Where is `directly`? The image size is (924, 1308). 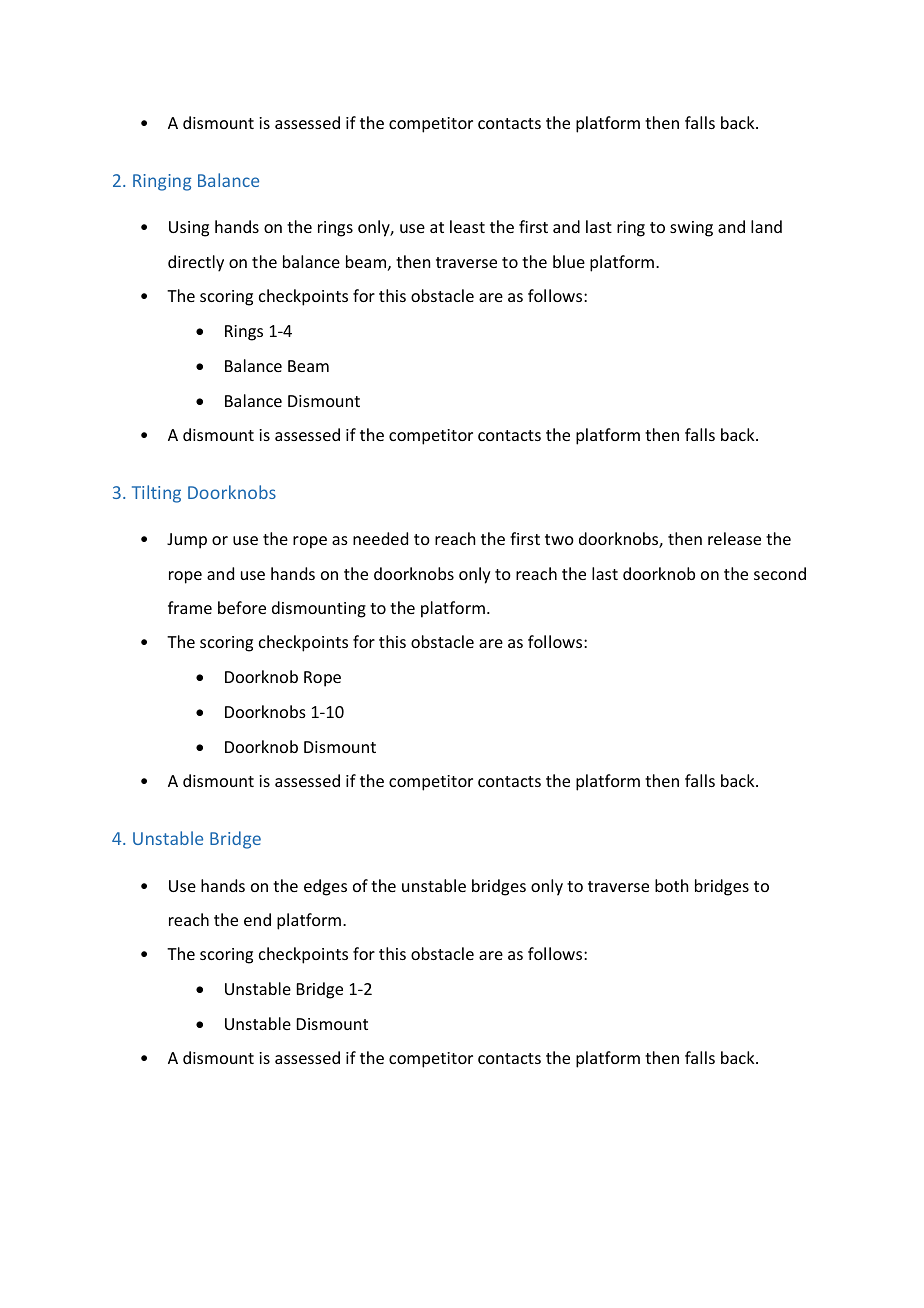
directly is located at coordinates (196, 263).
